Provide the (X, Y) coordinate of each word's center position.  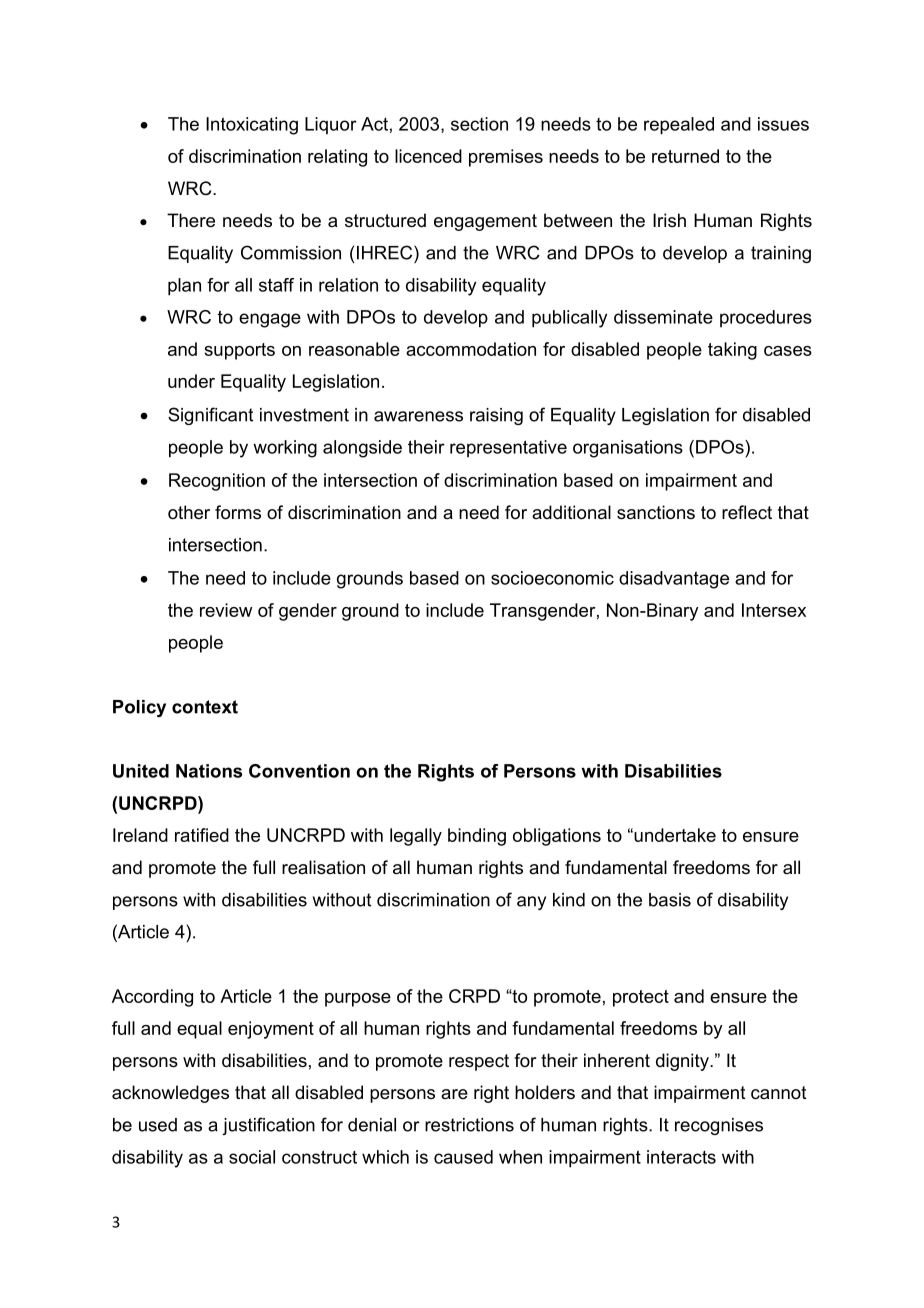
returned (685, 156)
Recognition (217, 482)
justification (268, 1126)
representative (508, 448)
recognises (719, 1126)
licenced (428, 156)
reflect (747, 512)
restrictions (469, 1125)
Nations (209, 771)
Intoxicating (252, 126)
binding (477, 837)
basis (670, 900)
